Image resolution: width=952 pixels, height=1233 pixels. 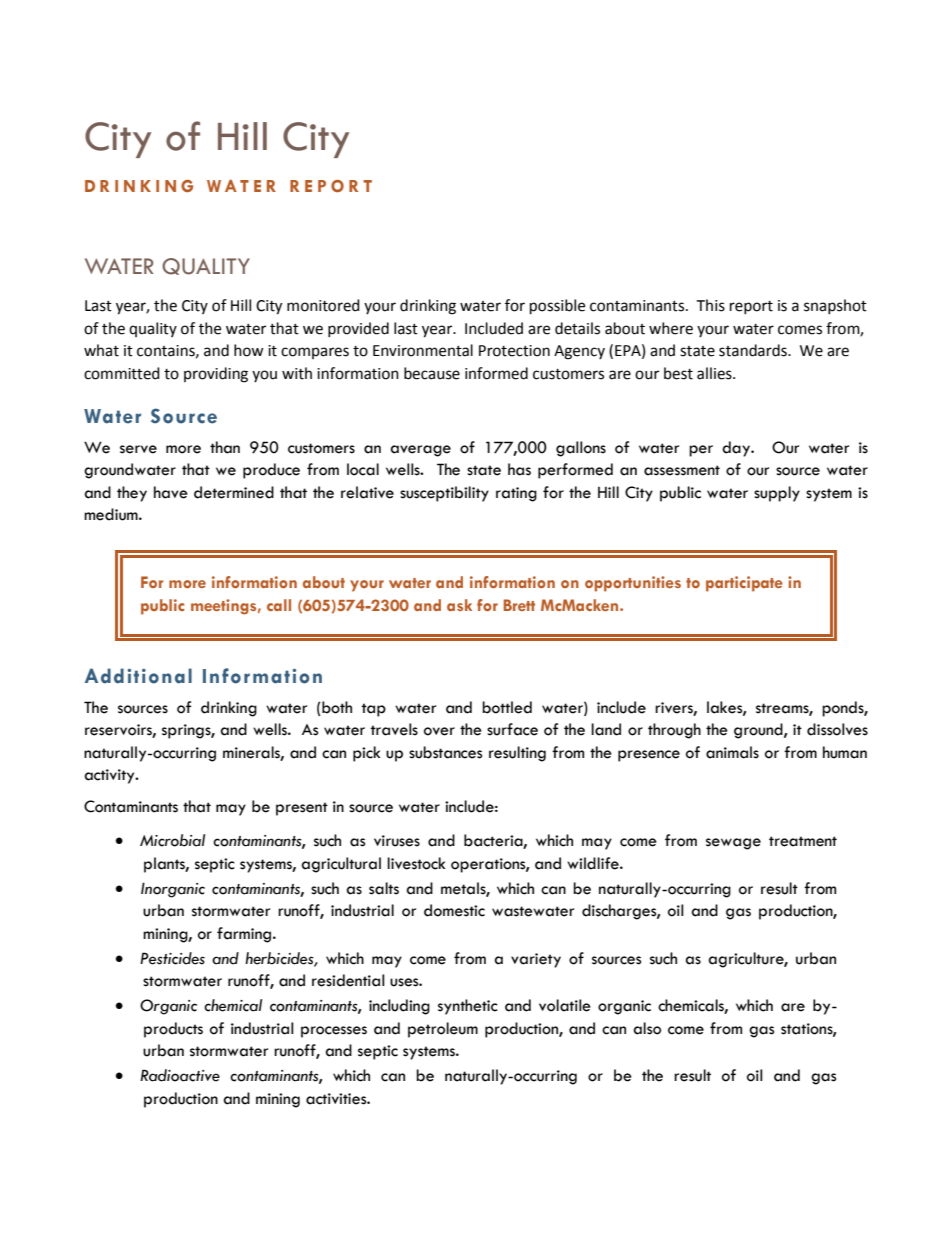 I want to click on Radioactive, so click(x=180, y=1075).
